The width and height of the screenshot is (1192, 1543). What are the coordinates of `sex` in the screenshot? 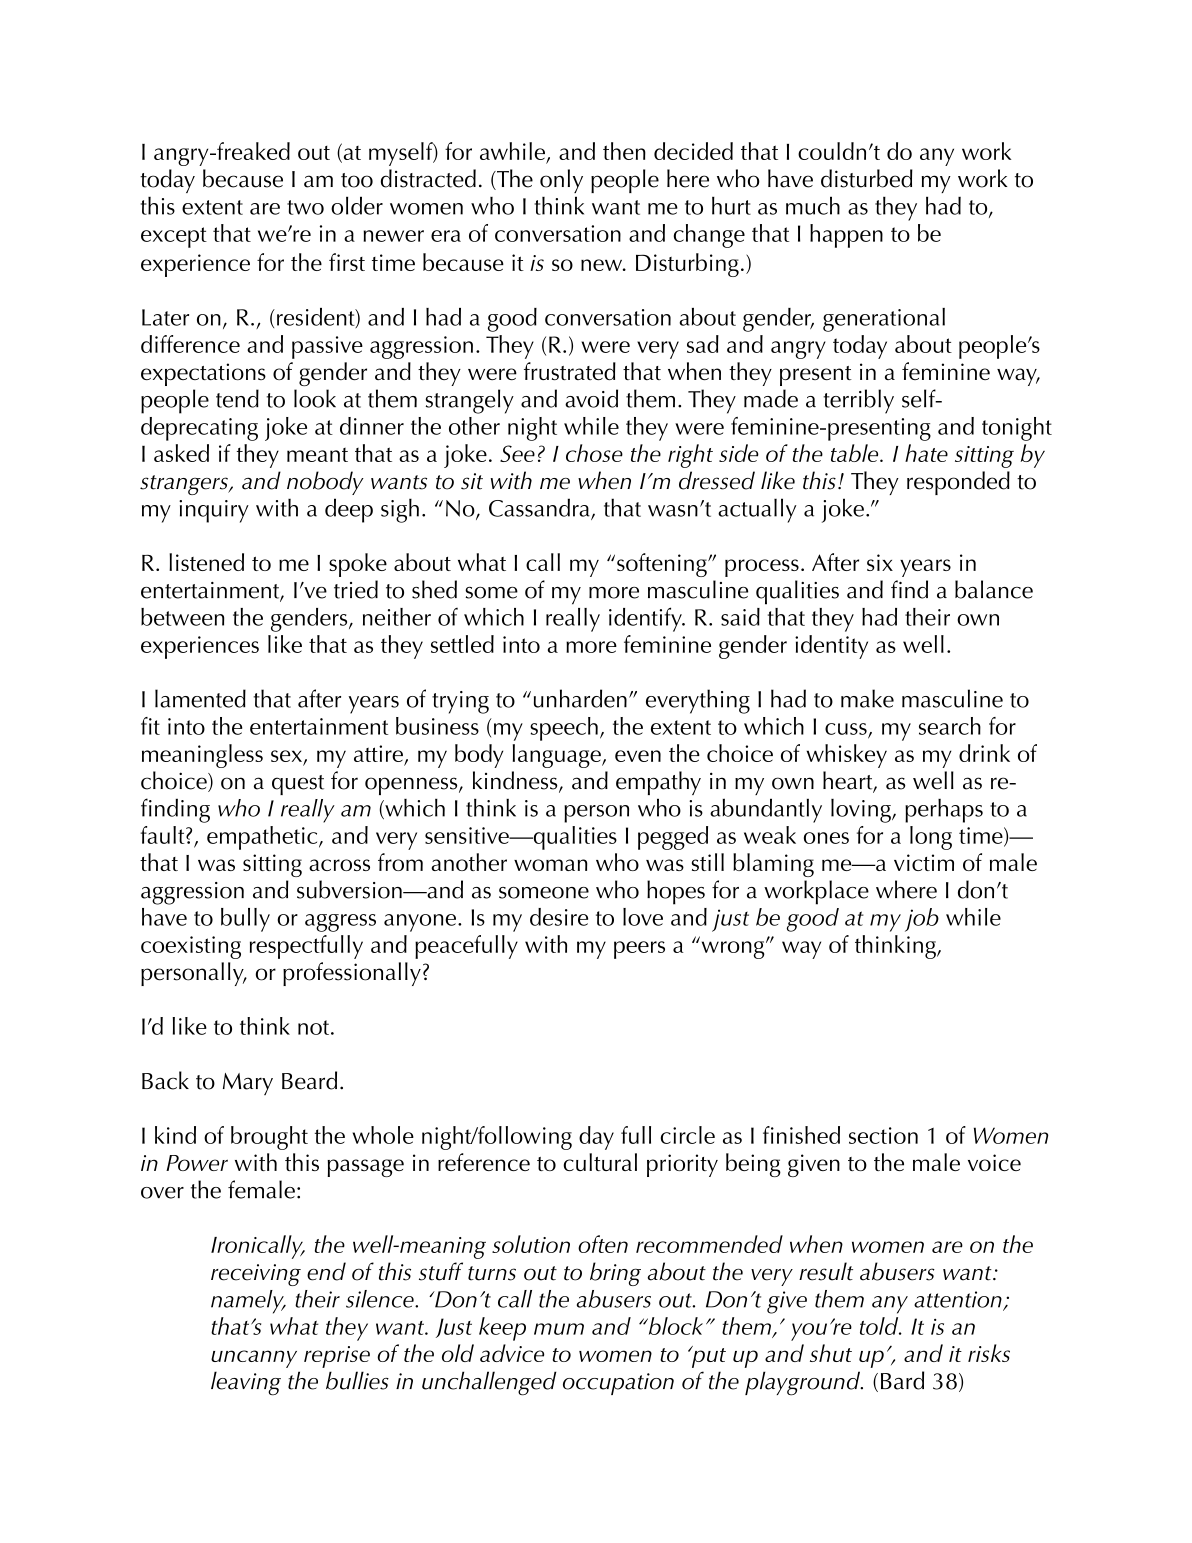 It's located at (286, 756).
